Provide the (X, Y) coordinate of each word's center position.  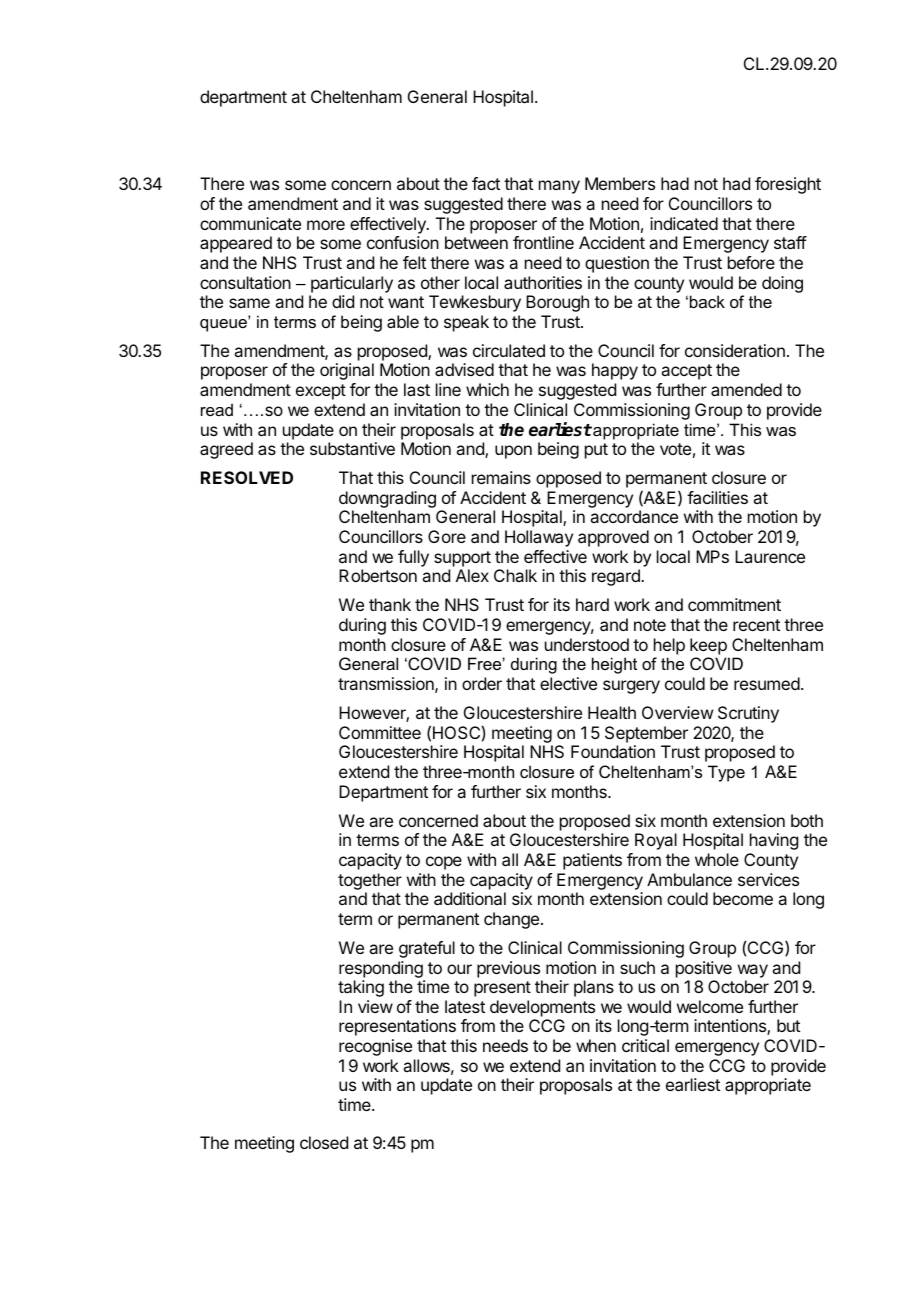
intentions (731, 1027)
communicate (250, 223)
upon (513, 452)
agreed (226, 450)
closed (324, 1142)
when (596, 1045)
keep (708, 646)
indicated (684, 223)
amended (746, 389)
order (482, 683)
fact (486, 183)
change (513, 920)
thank (390, 604)
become (743, 898)
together (370, 881)
